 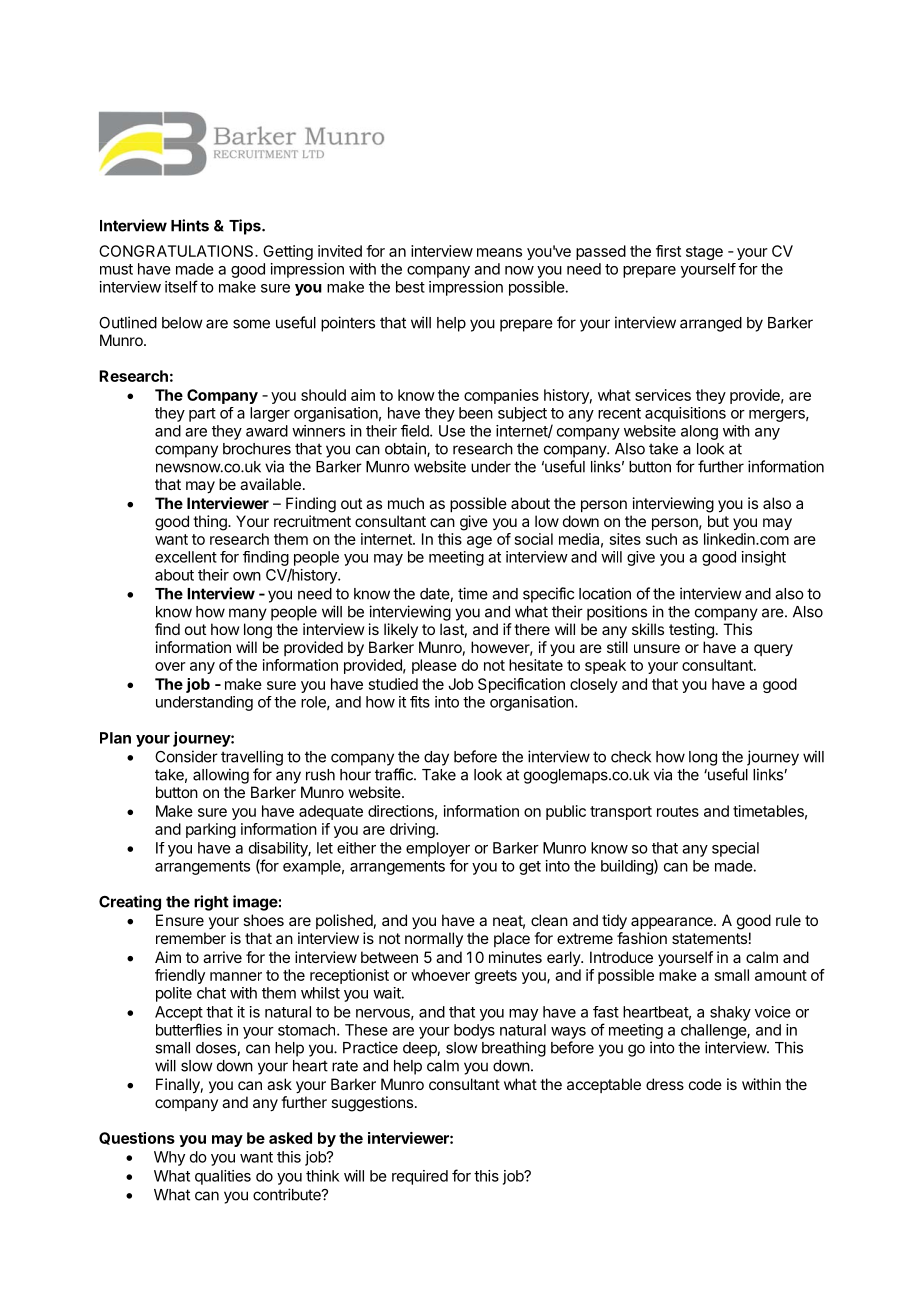 What do you see at coordinates (704, 253) in the document?
I see `stage` at bounding box center [704, 253].
